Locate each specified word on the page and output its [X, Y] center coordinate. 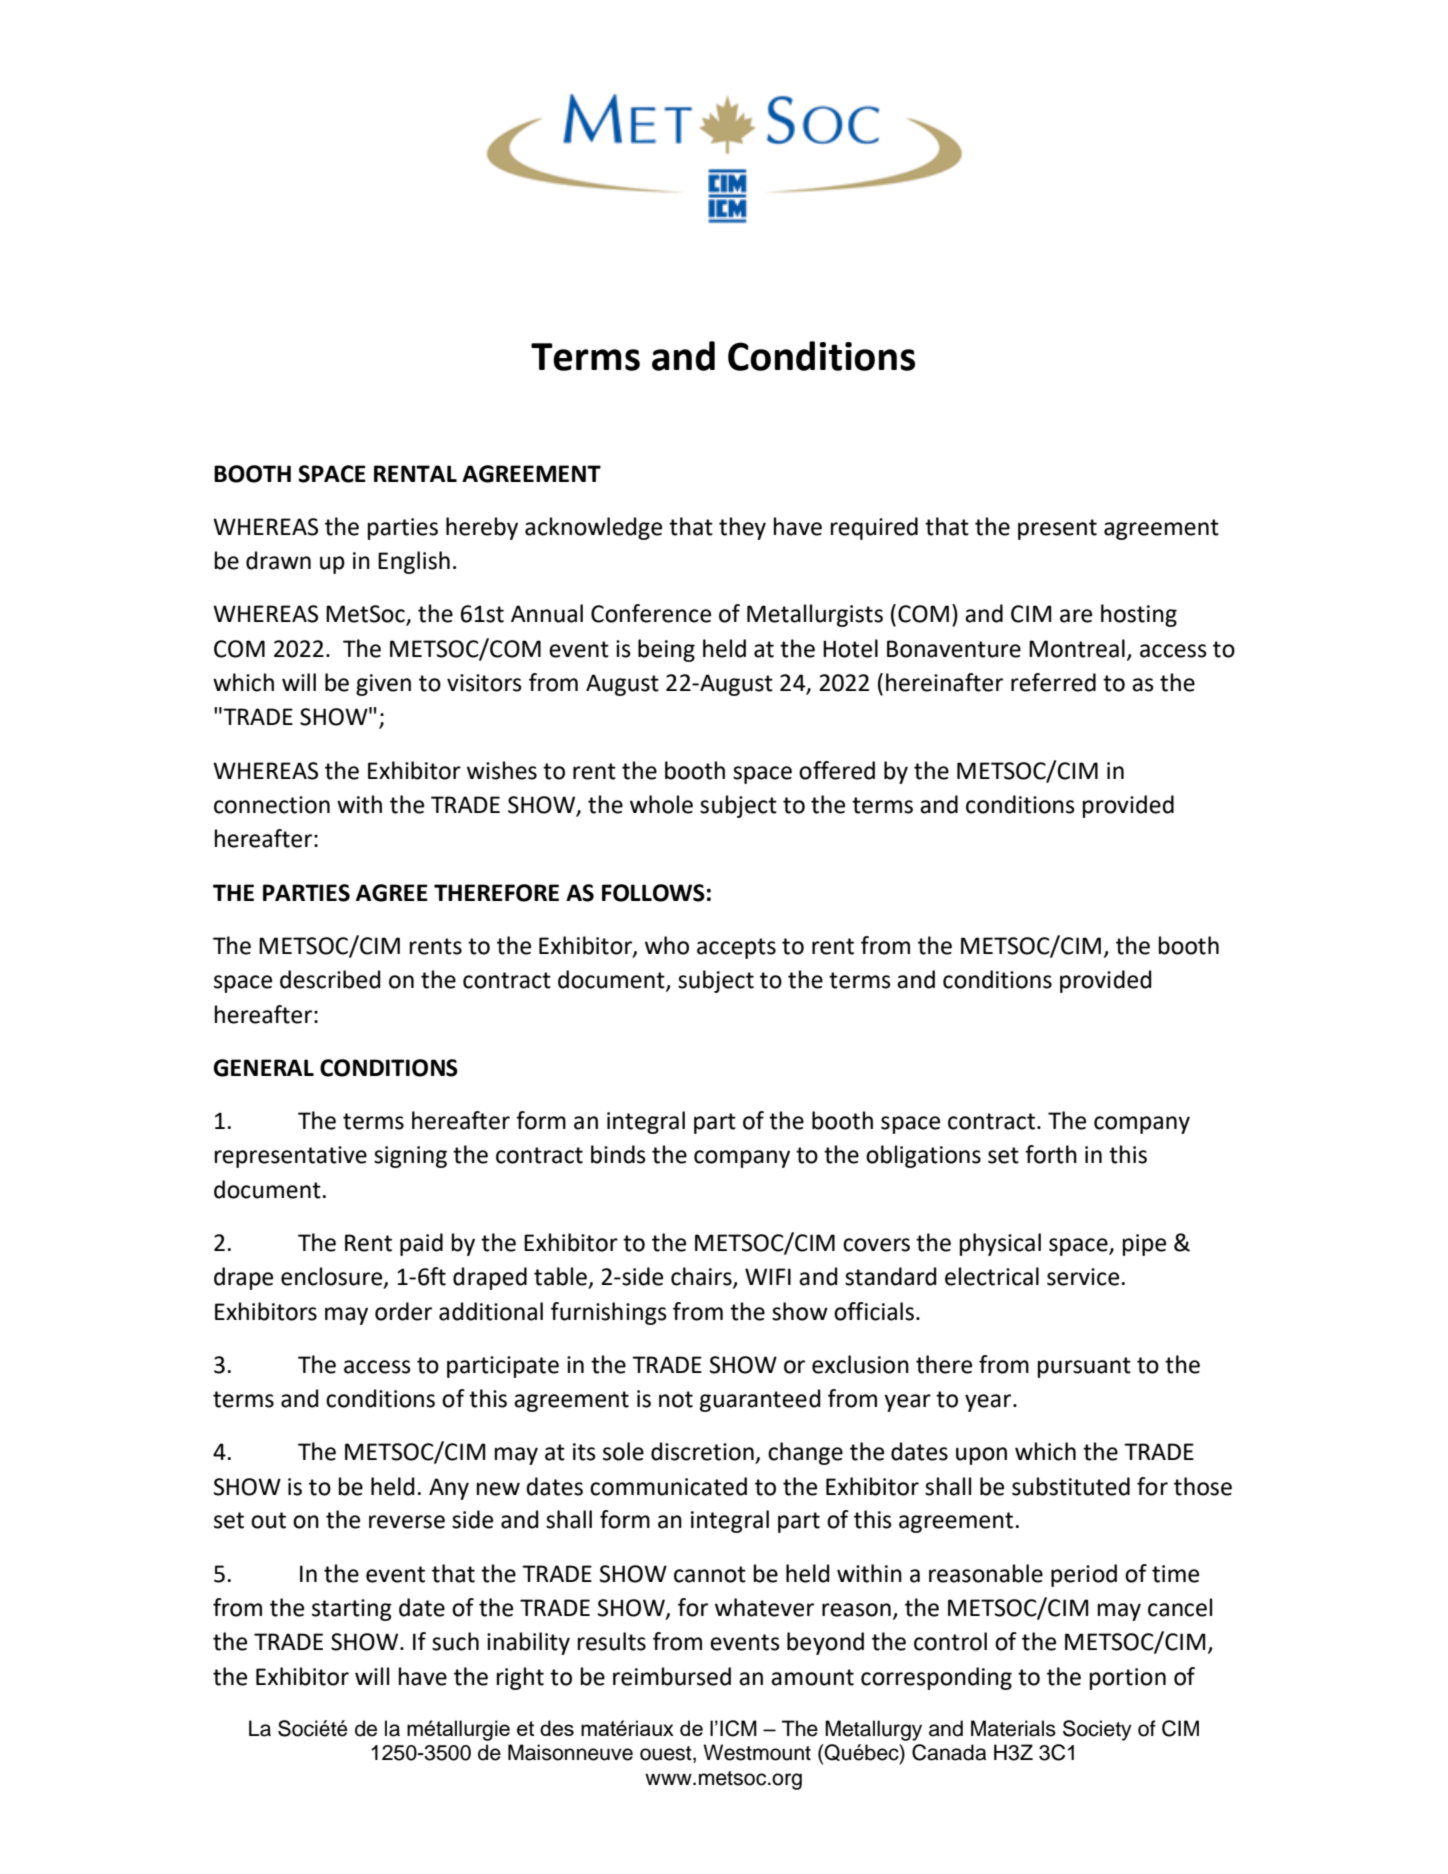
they [742, 528]
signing [410, 1157]
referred [1053, 682]
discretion [702, 1451]
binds [618, 1154]
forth [1051, 1154]
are [1076, 616]
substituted [1071, 1486]
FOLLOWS [653, 893]
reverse [407, 1522]
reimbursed [672, 1676]
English [414, 562]
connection [272, 805]
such [455, 1641]
